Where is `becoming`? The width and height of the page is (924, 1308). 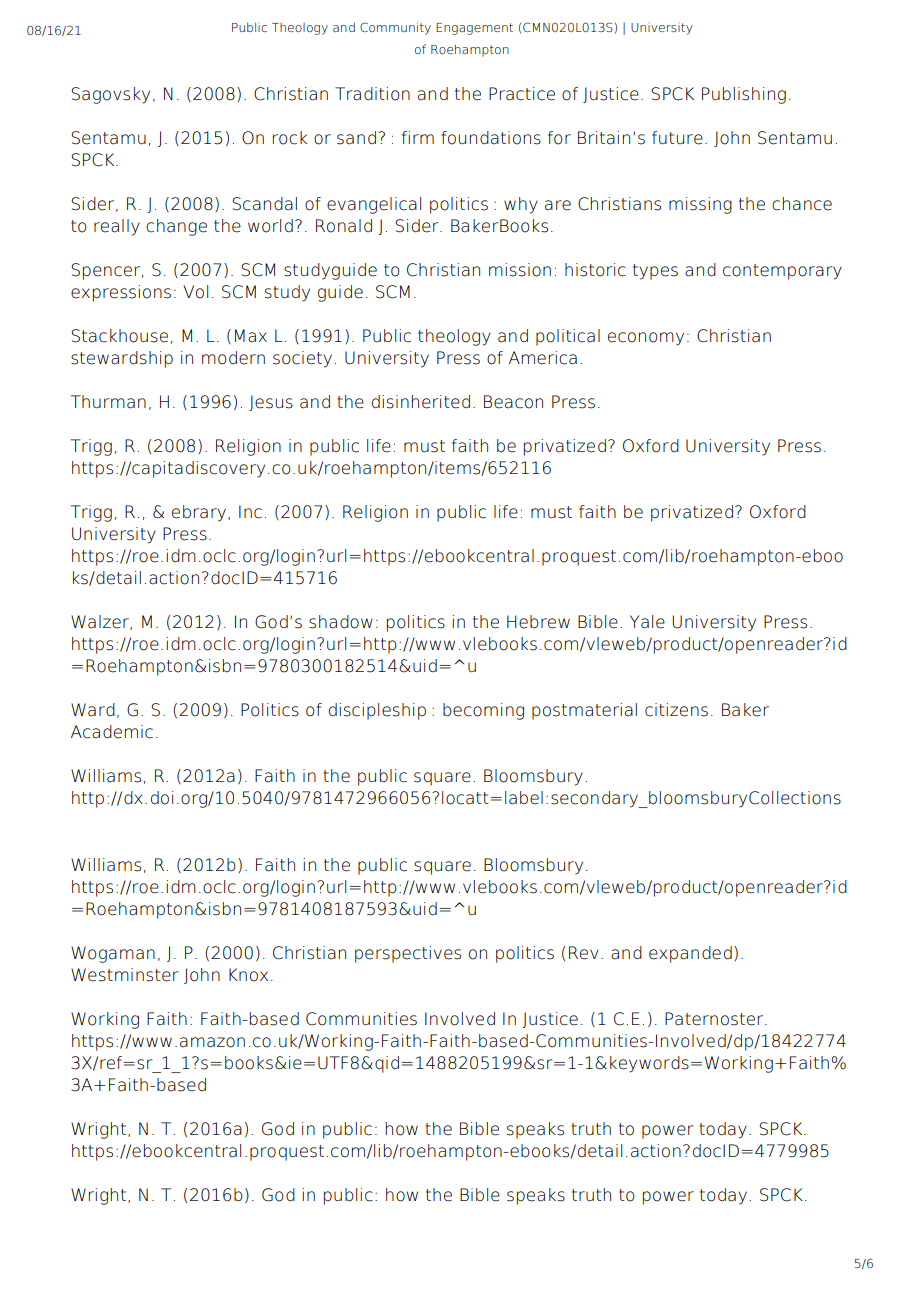 becoming is located at coordinates (483, 711).
